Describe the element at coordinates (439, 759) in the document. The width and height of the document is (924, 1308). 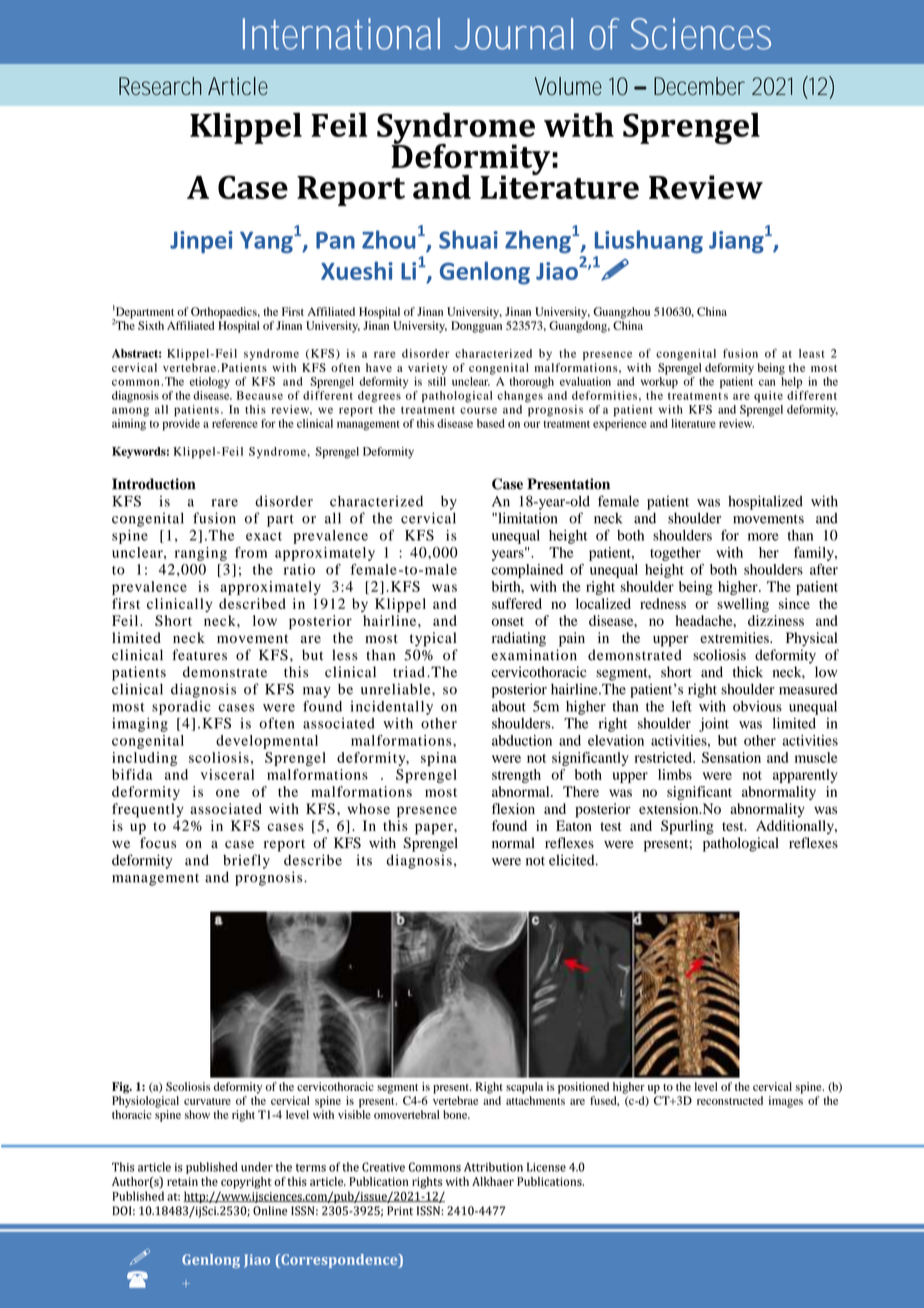
I see `spina` at that location.
